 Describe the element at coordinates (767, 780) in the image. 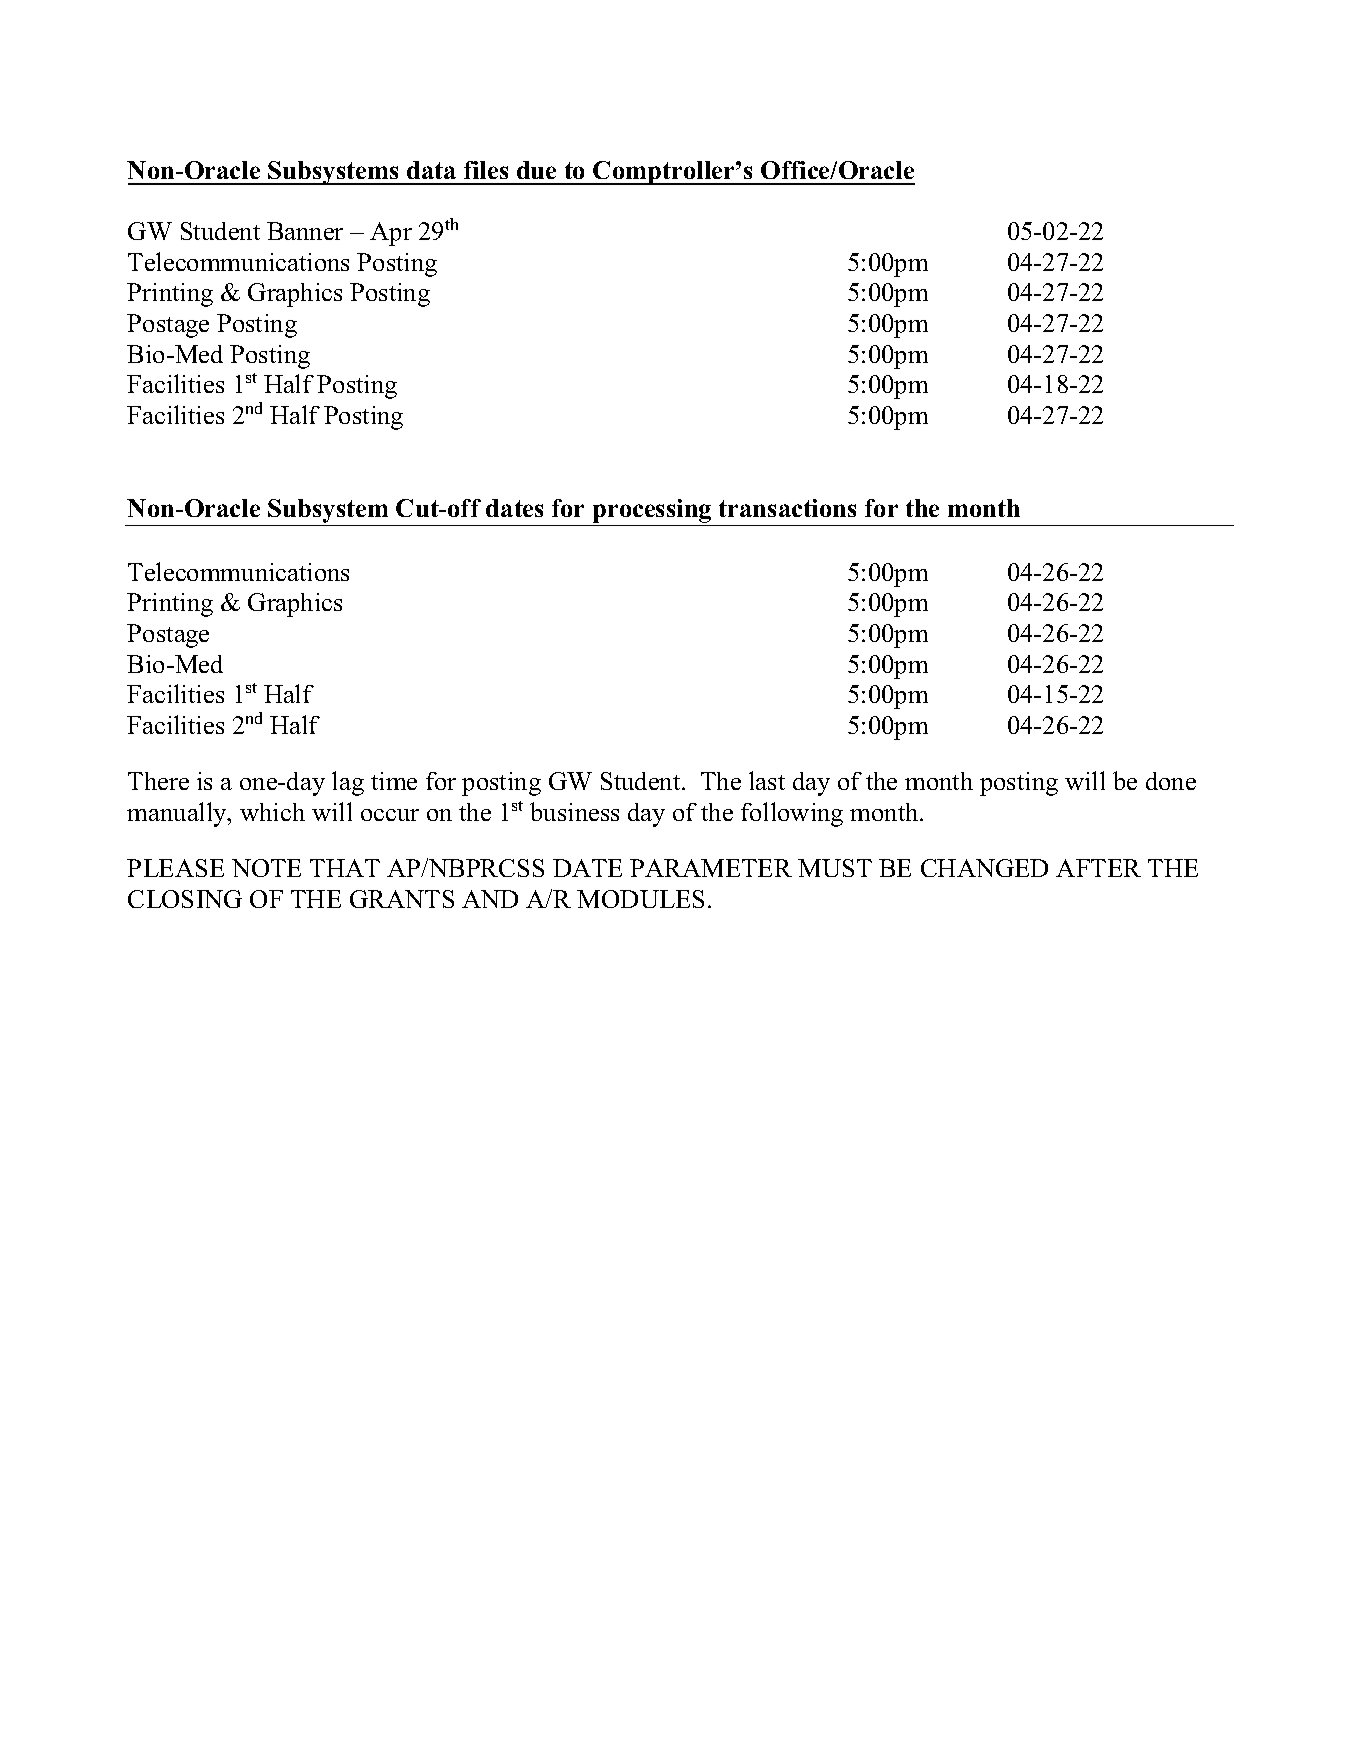

I see `last` at that location.
